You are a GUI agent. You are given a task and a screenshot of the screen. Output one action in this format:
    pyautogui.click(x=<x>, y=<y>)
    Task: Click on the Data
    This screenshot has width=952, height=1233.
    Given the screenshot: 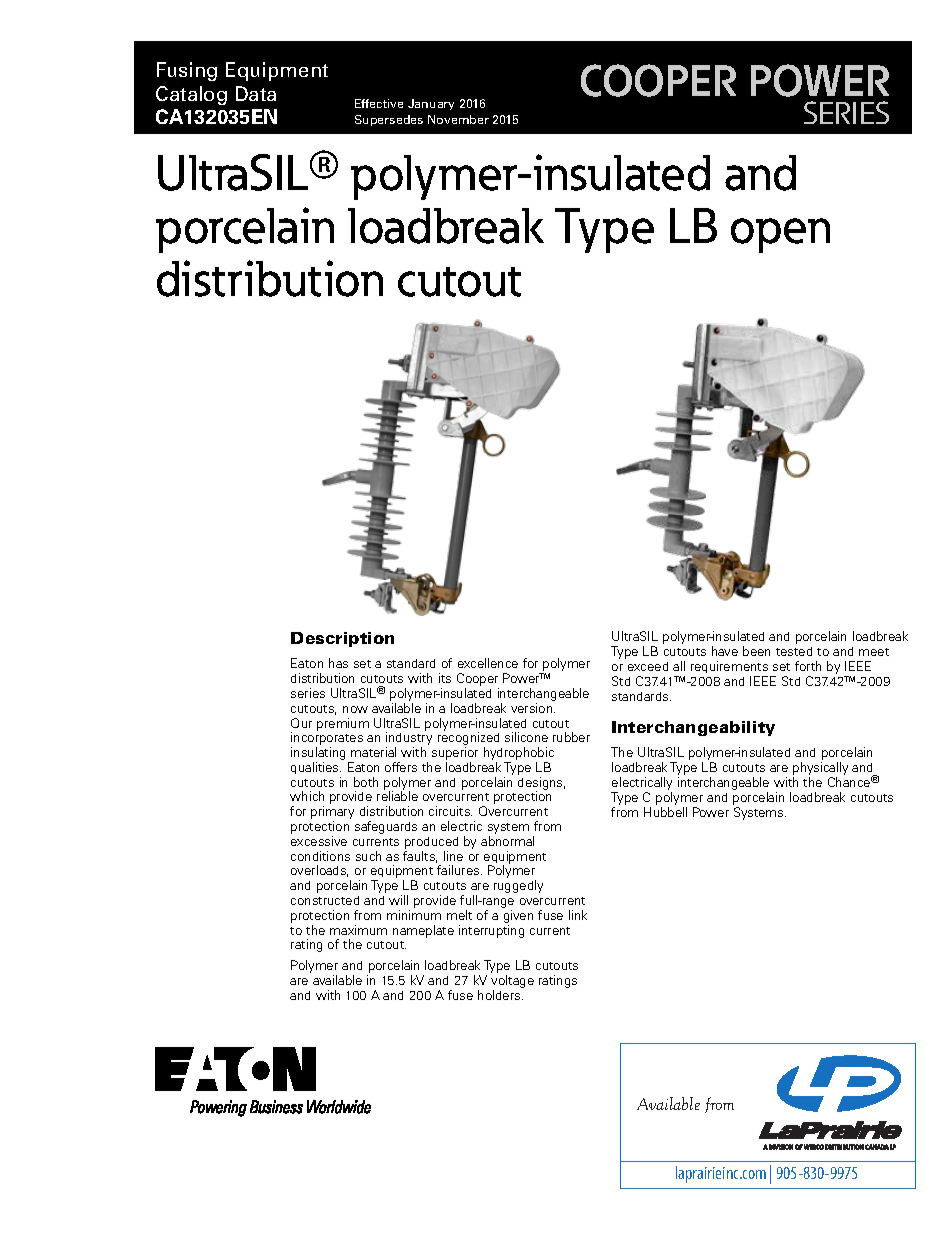 What is the action you would take?
    pyautogui.click(x=256, y=93)
